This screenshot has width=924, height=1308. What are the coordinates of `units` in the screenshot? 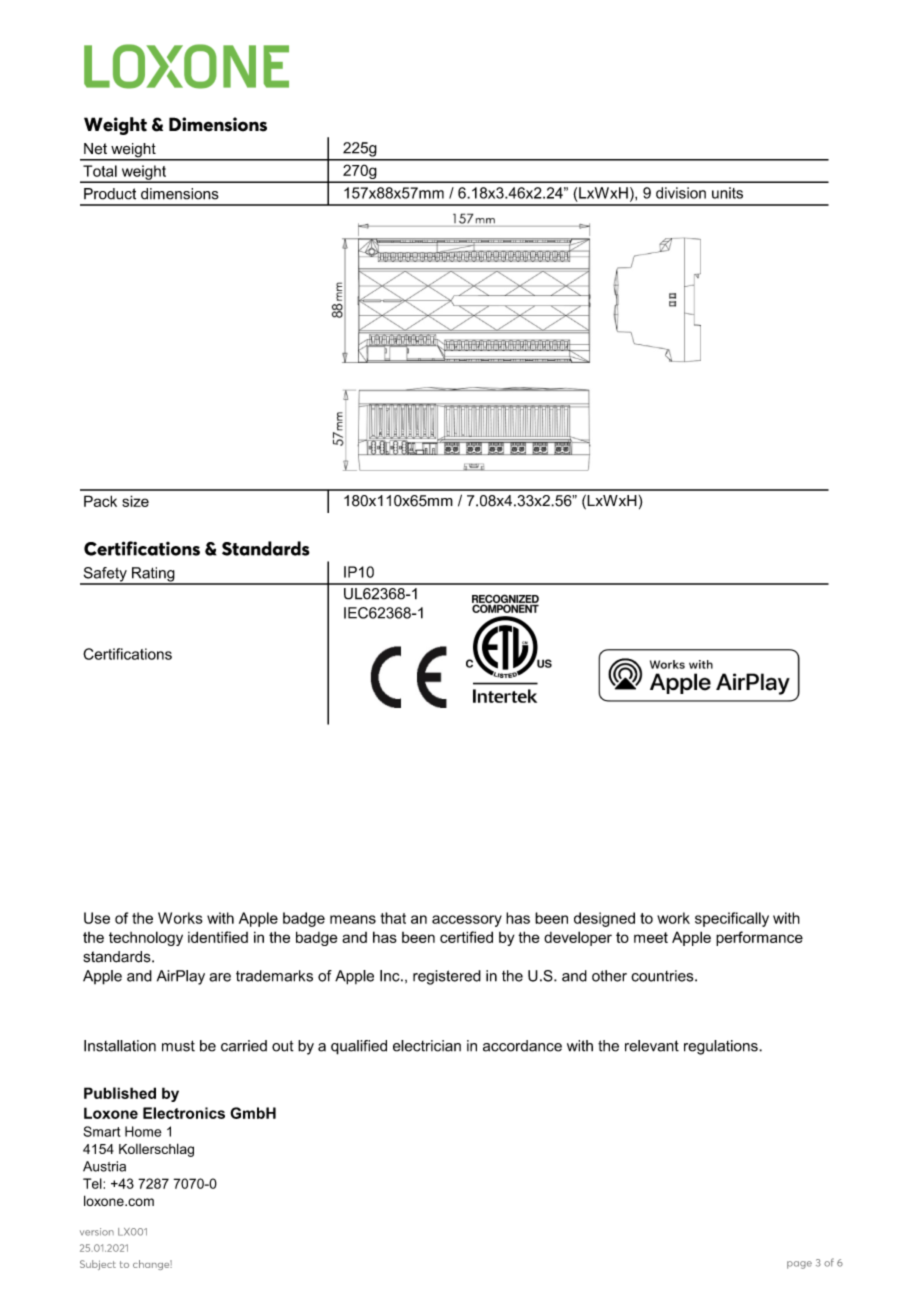 It's located at (727, 193).
